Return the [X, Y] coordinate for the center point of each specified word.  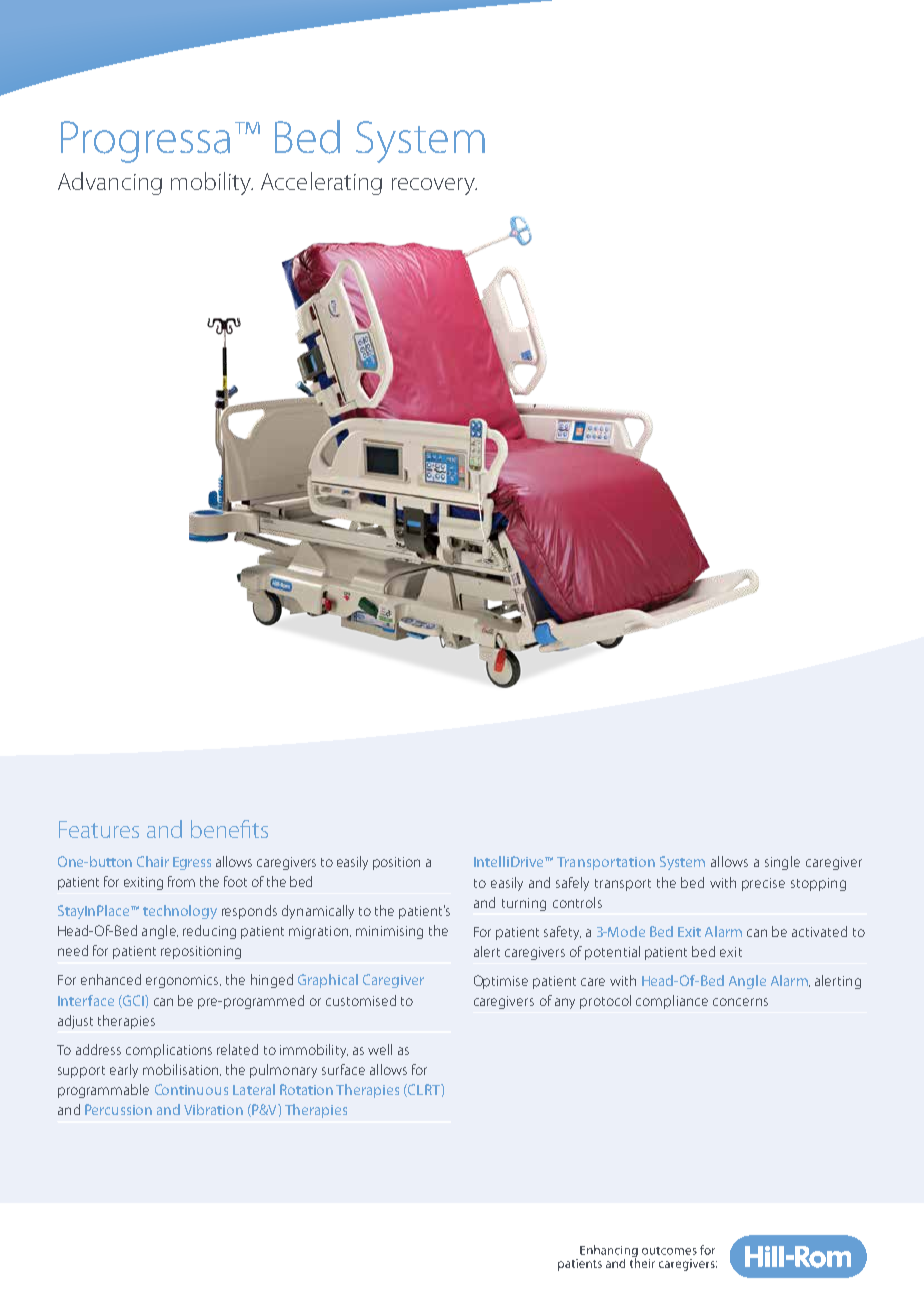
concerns [740, 1002]
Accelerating [321, 183]
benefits [229, 829]
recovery [434, 186]
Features [99, 829]
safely [572, 884]
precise [763, 884]
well [380, 1049]
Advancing [110, 183]
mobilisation [182, 1070]
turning [524, 904]
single [782, 863]
